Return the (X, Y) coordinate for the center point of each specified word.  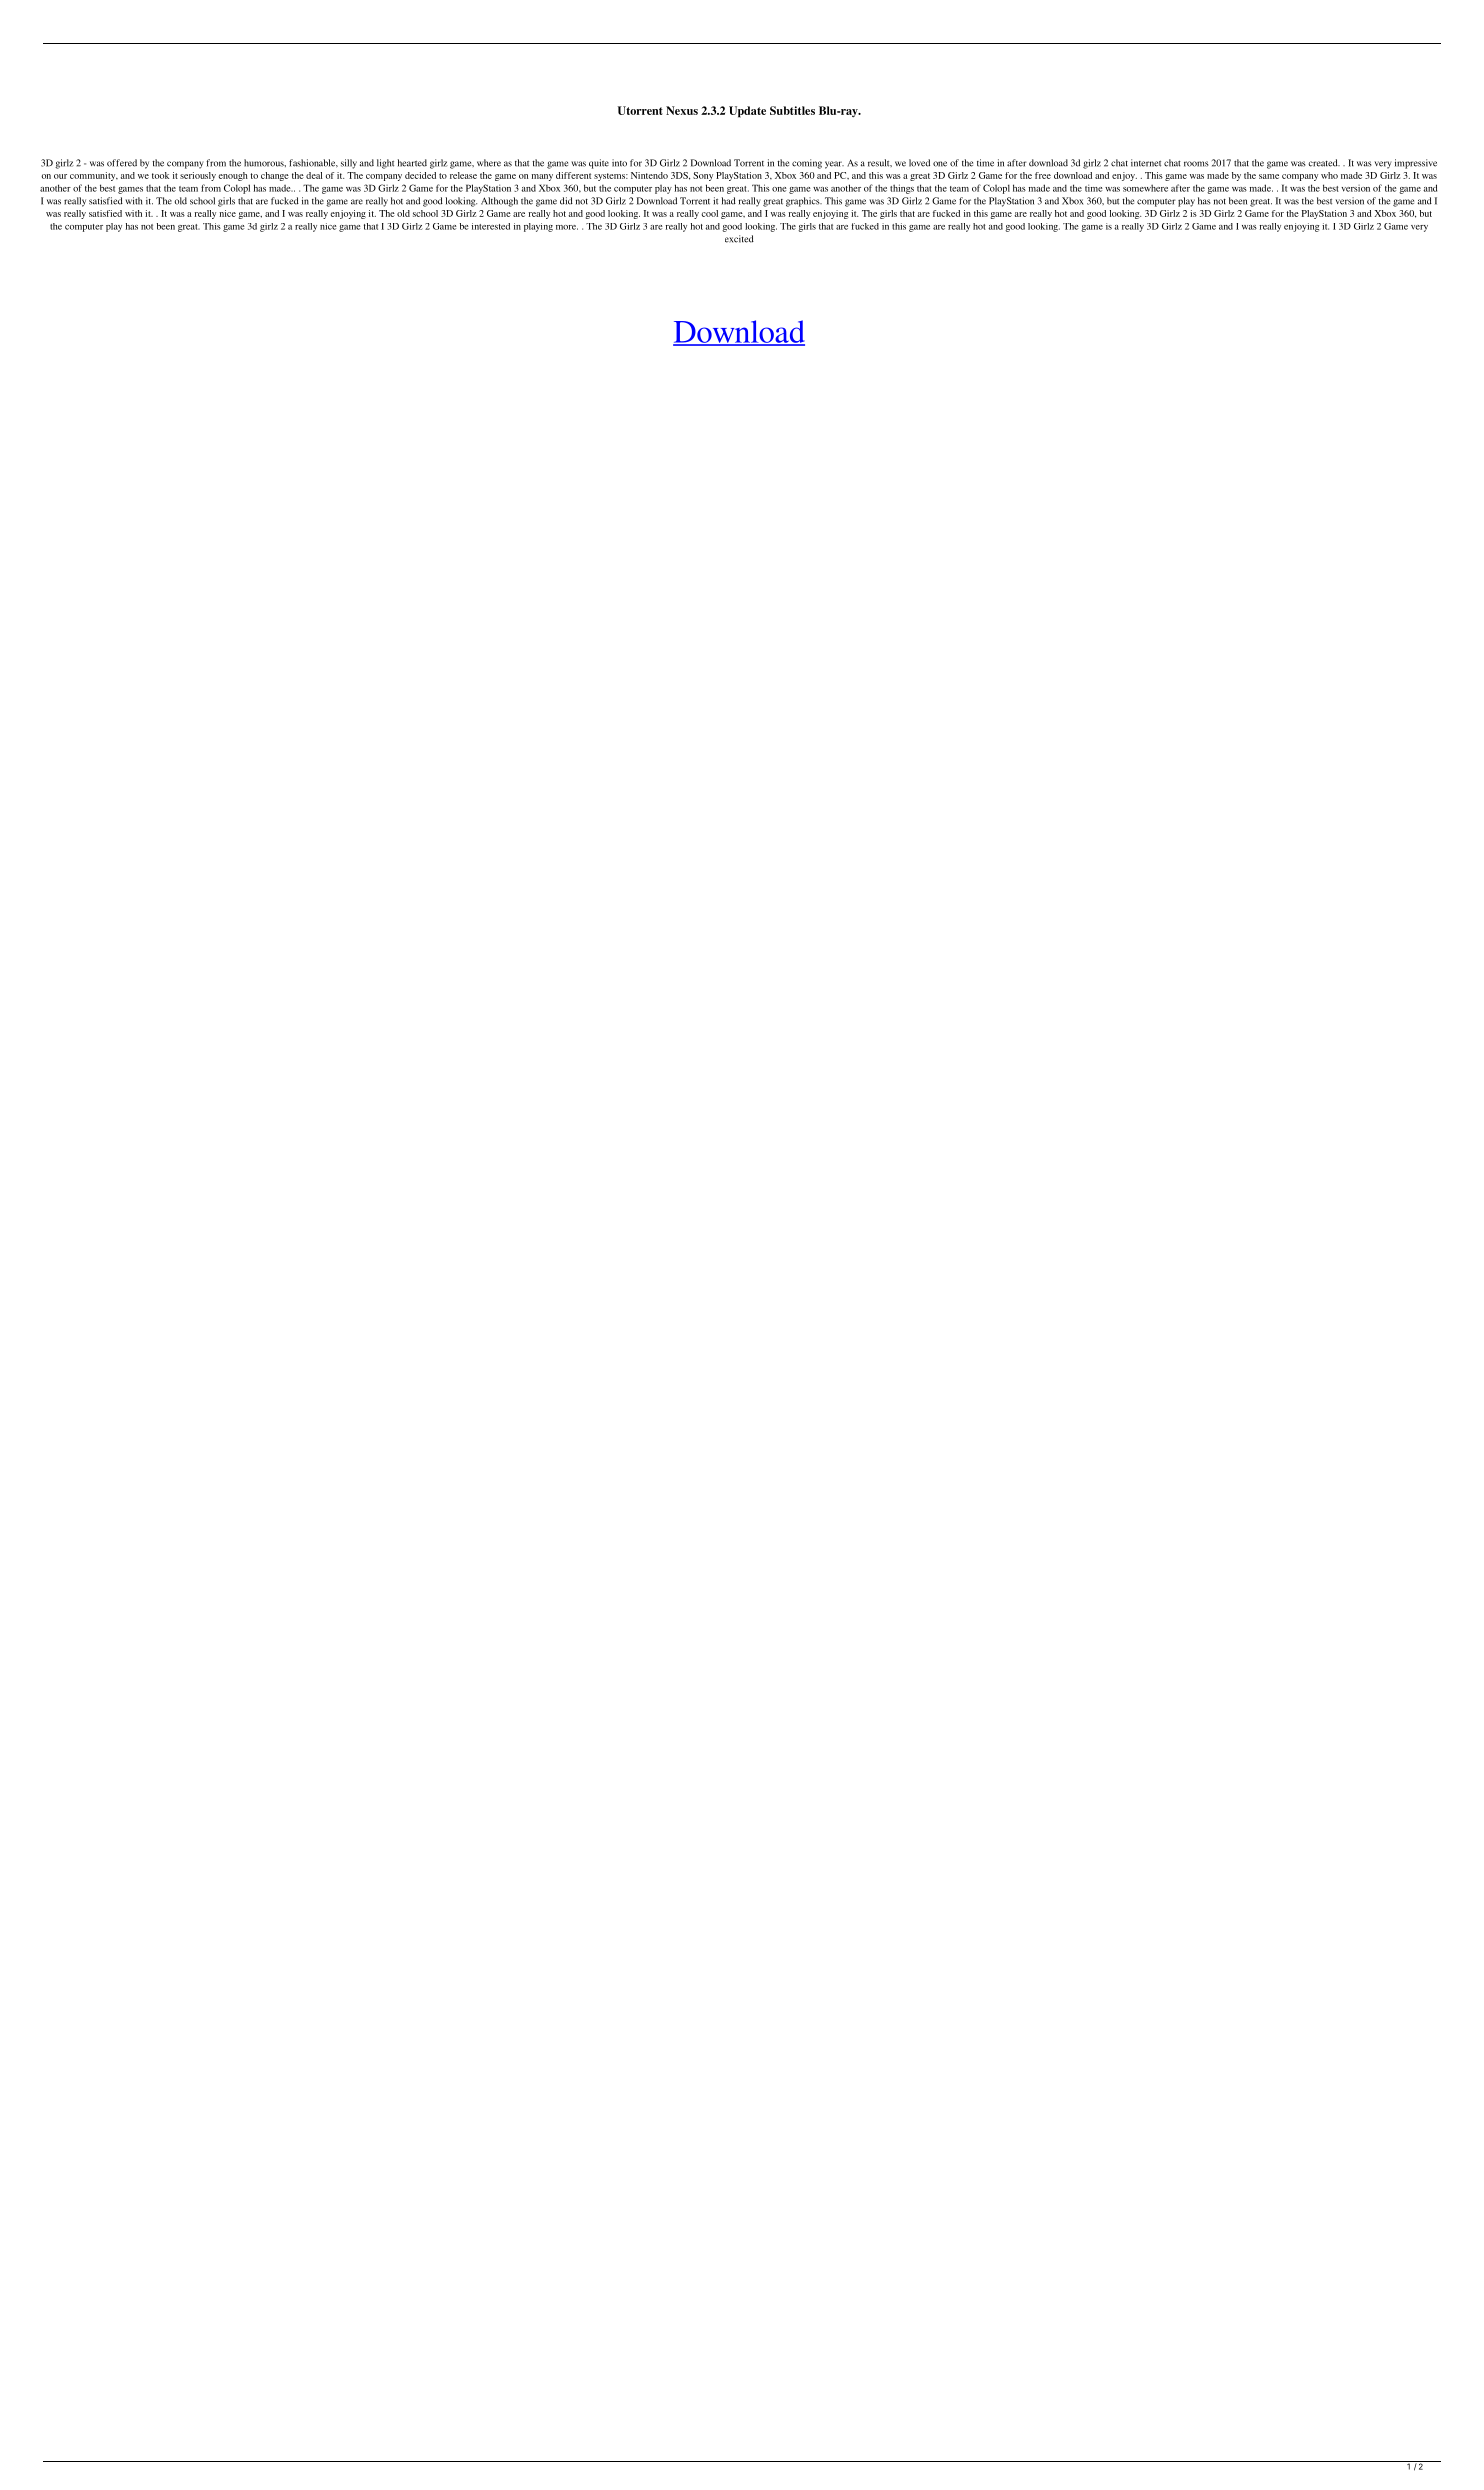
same (1269, 176)
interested (491, 226)
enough (233, 176)
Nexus (682, 110)
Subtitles (792, 110)
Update (747, 112)
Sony (703, 176)
